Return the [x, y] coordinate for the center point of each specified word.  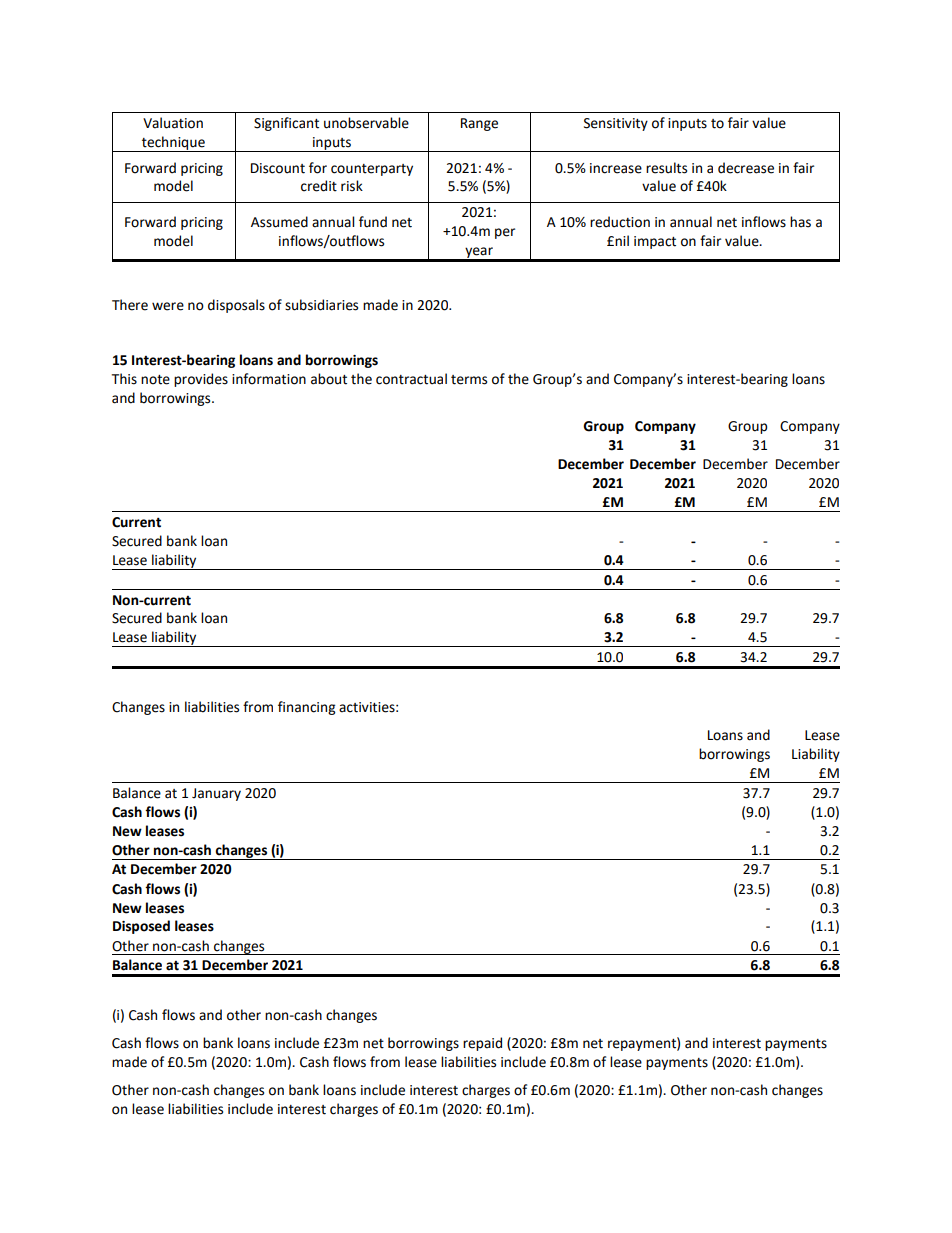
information [269, 379]
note [155, 380]
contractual [411, 379]
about [329, 379]
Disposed [141, 927]
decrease [746, 168]
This [124, 379]
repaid [482, 1044]
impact [655, 242]
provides [201, 380]
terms [469, 380]
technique [173, 144]
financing [306, 708]
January [216, 794]
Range [479, 124]
